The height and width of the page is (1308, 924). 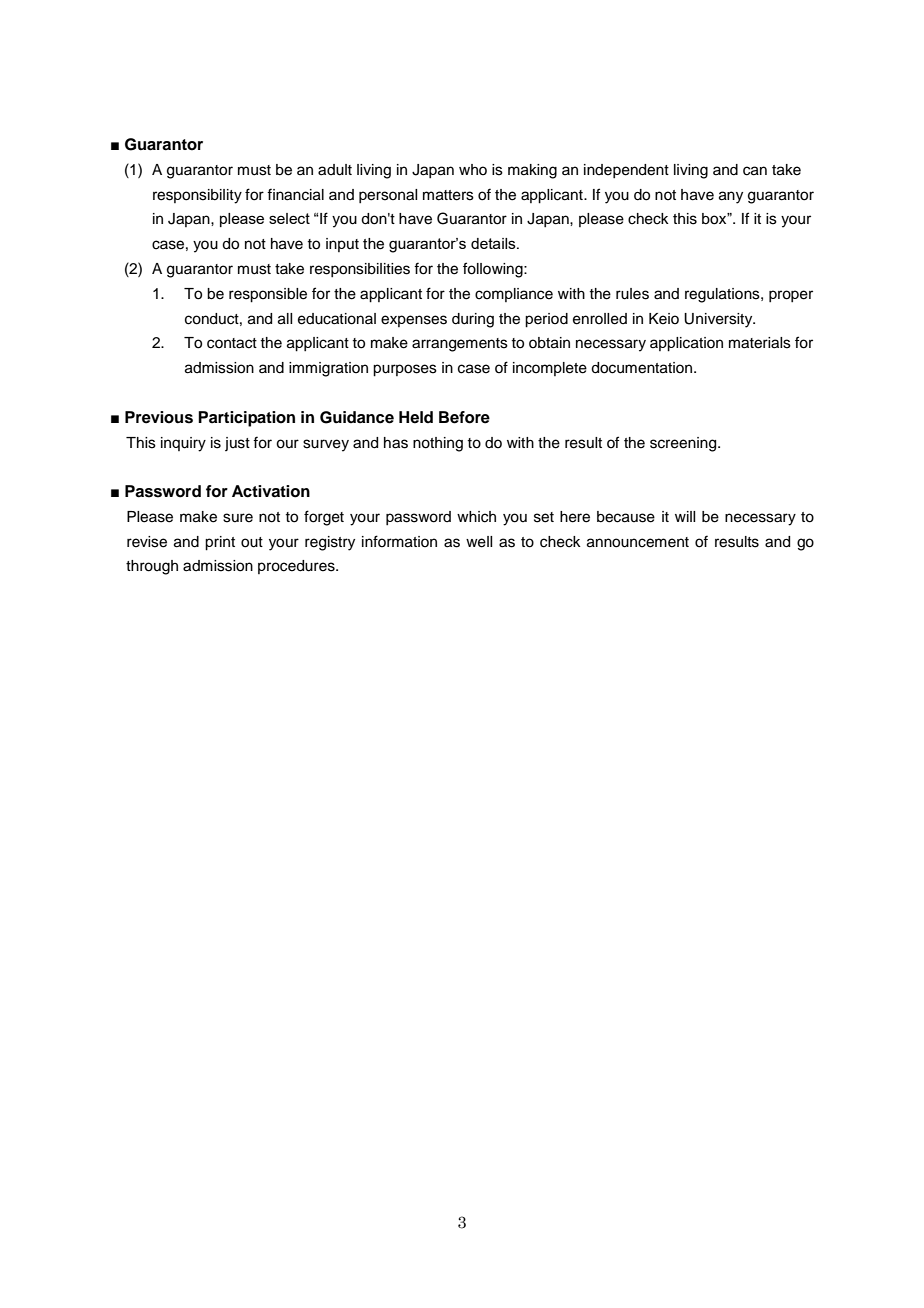 I want to click on documentation, so click(x=643, y=368).
